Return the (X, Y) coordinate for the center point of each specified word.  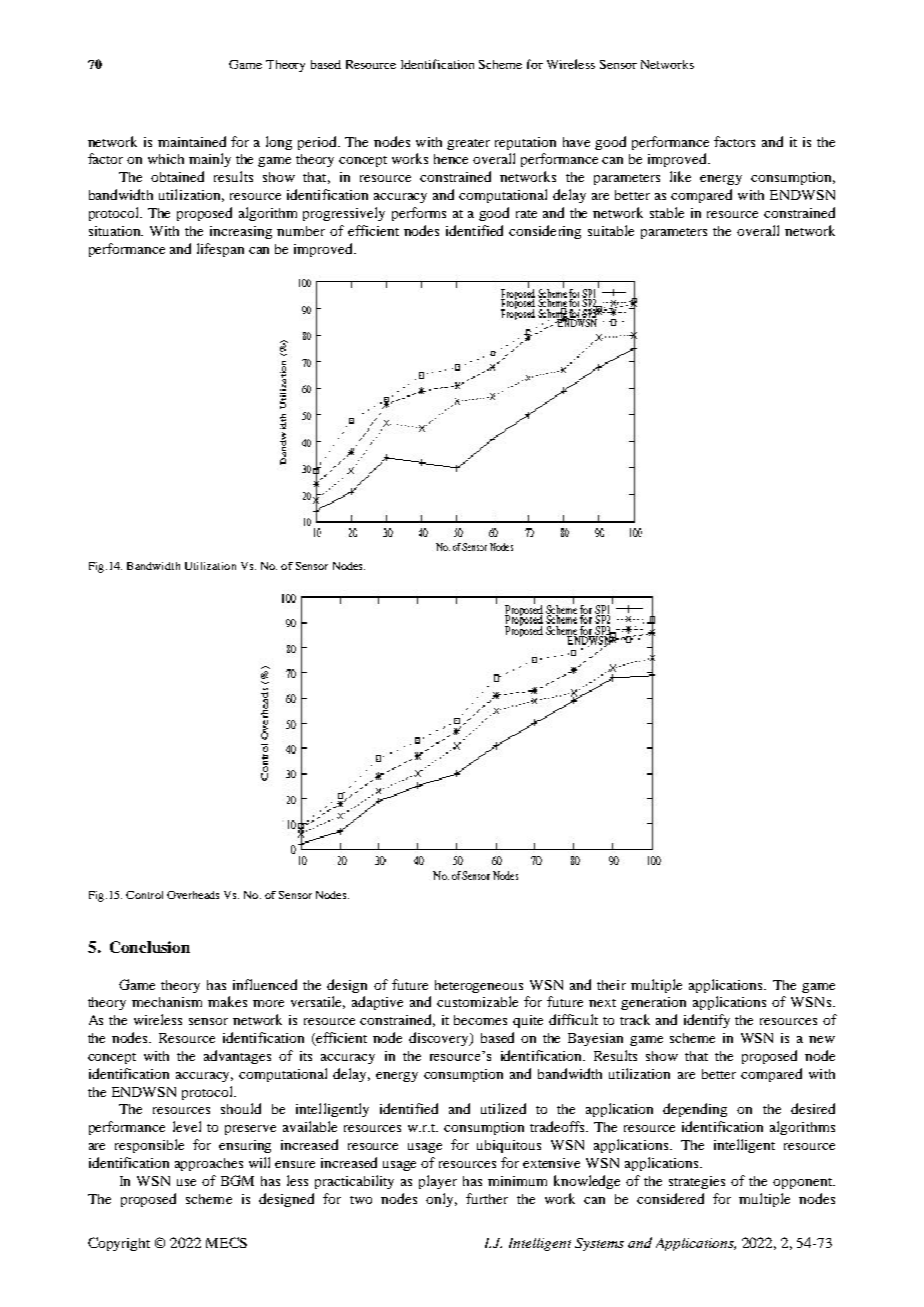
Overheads (193, 895)
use (186, 1182)
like (680, 176)
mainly (210, 160)
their (611, 985)
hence (451, 159)
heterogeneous (479, 986)
